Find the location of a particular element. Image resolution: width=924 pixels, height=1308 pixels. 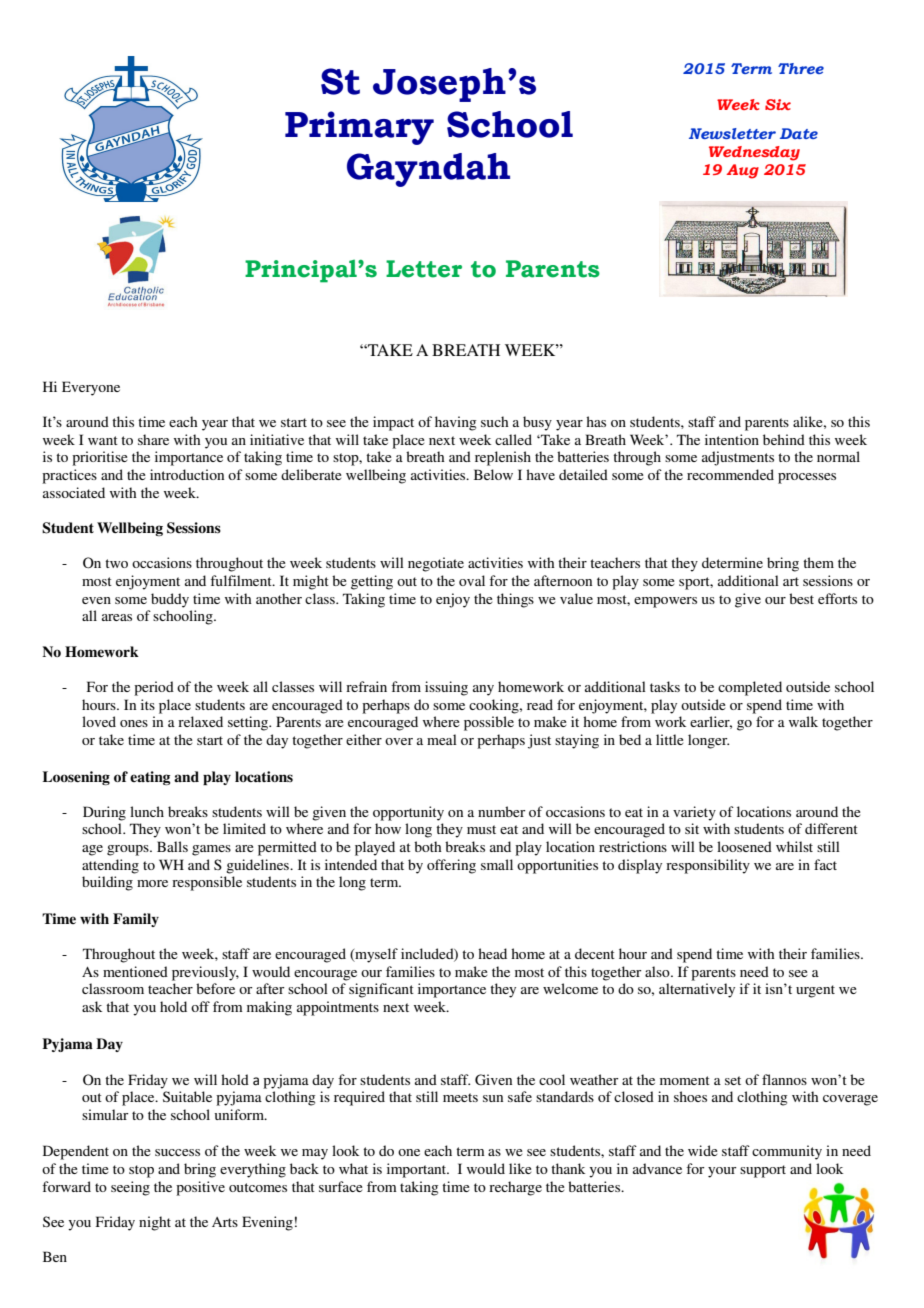

Primary is located at coordinates (359, 128).
